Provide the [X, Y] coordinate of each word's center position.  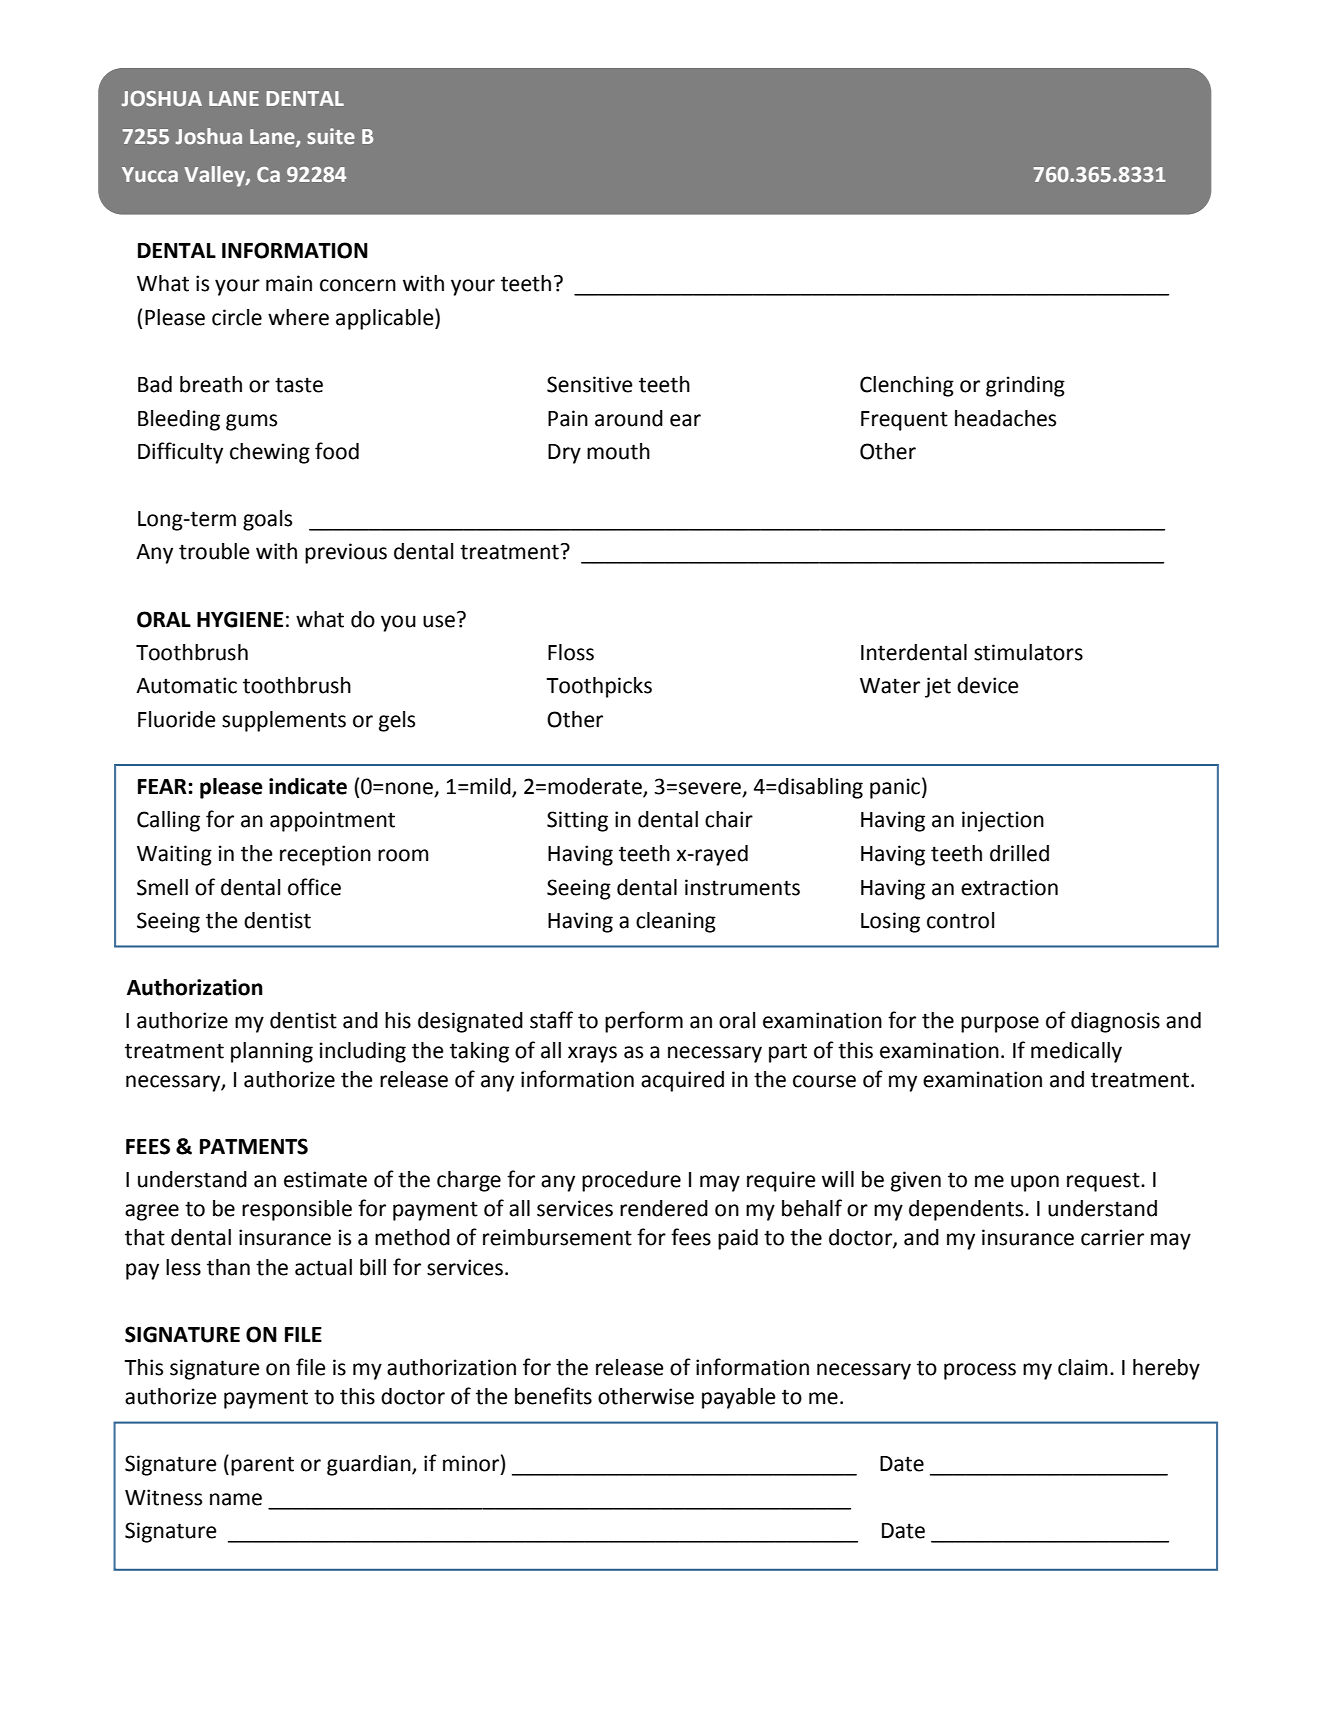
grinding [1025, 386]
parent [262, 1466]
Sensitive [590, 384]
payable [739, 1398]
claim [1083, 1367]
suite [331, 136]
